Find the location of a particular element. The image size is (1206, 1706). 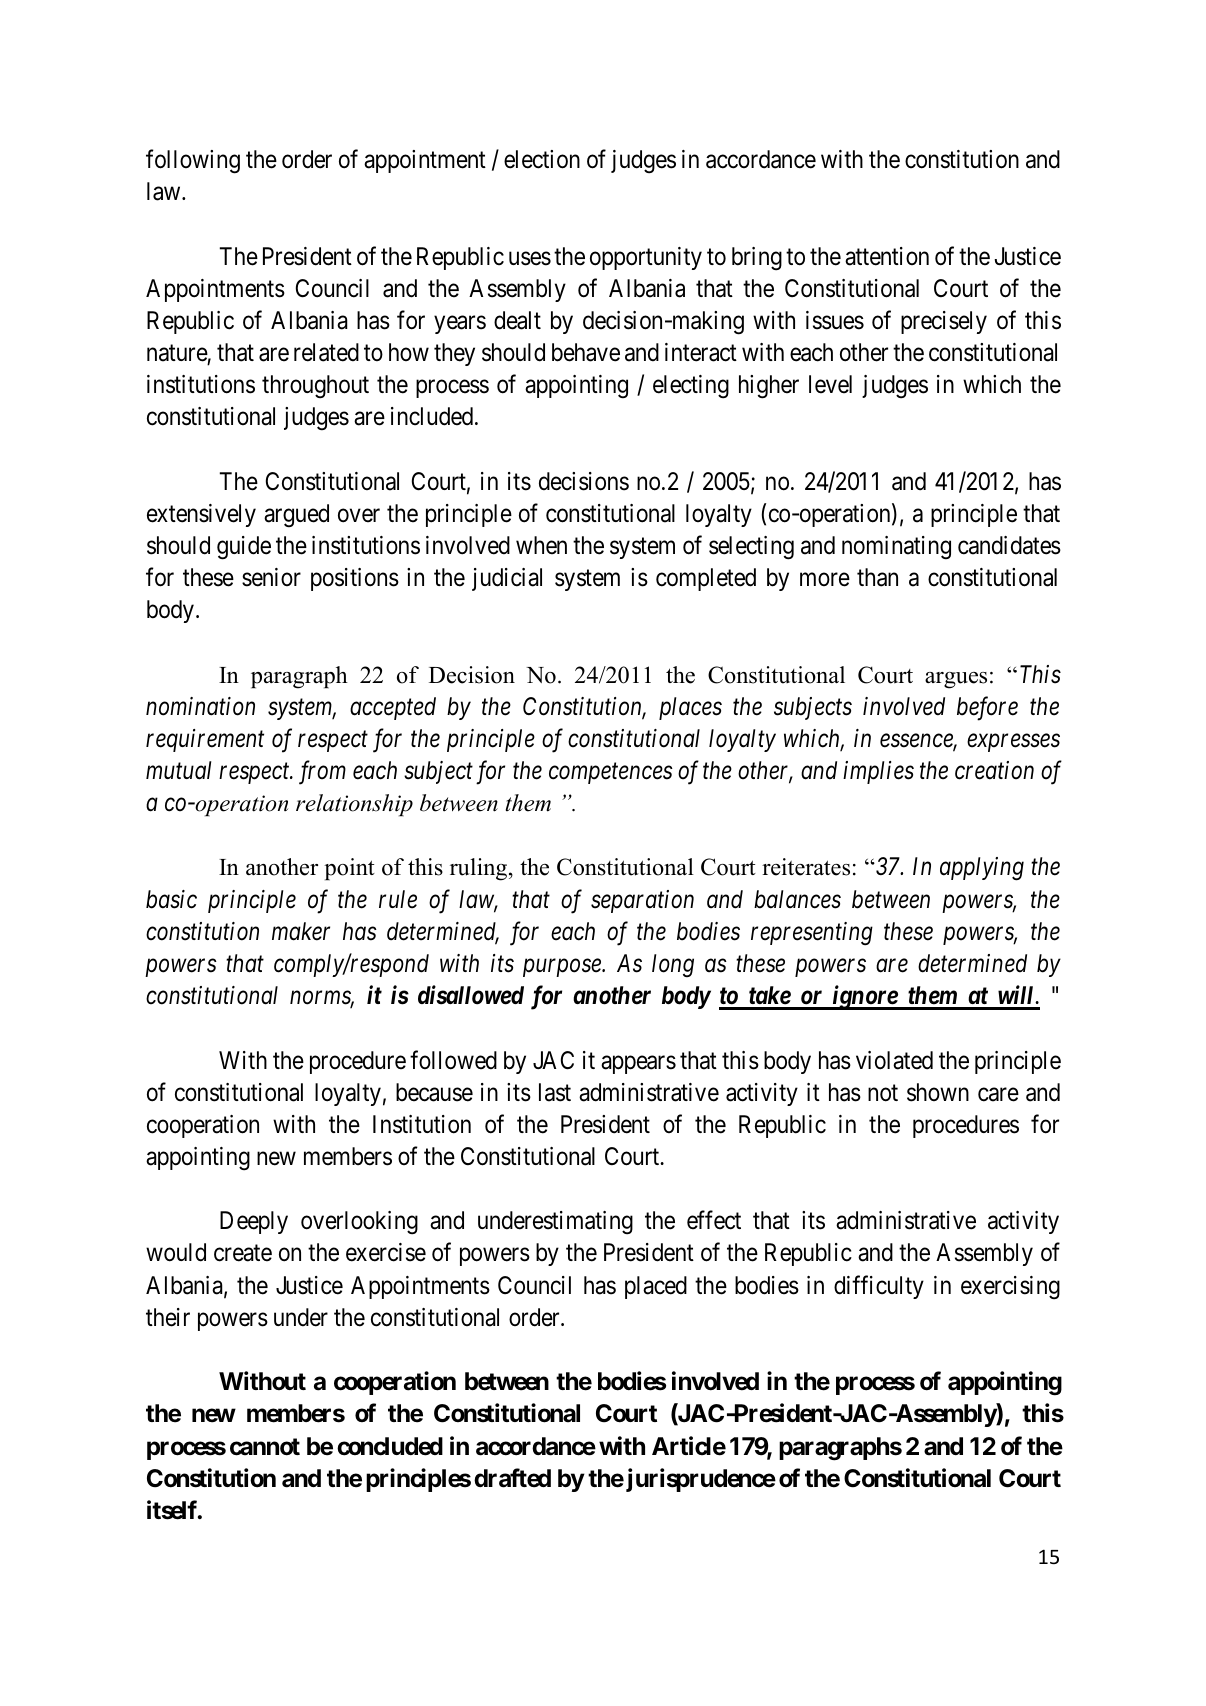

attention is located at coordinates (887, 256).
